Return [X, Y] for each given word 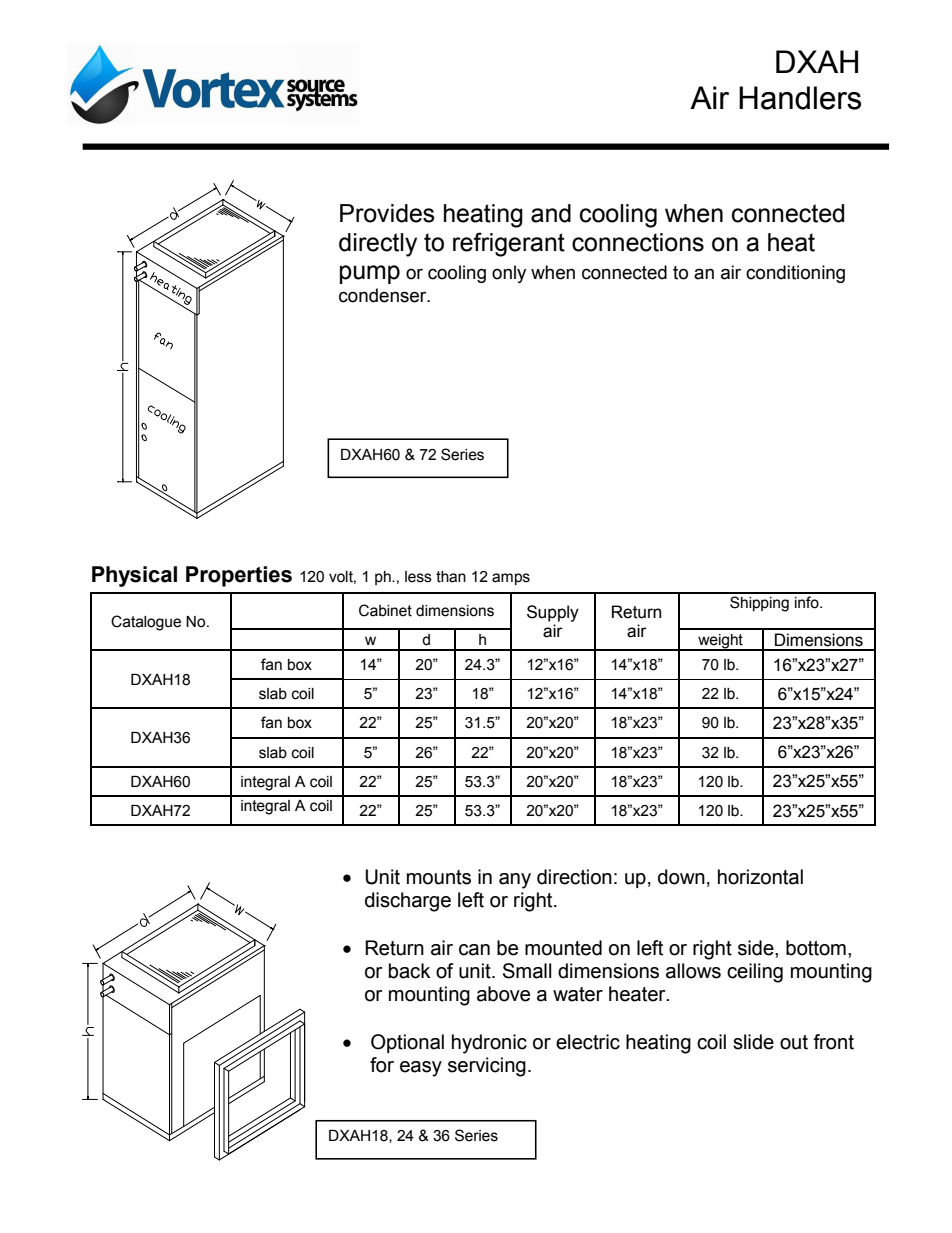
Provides [387, 213]
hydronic [489, 1044]
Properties [239, 576]
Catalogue [146, 623]
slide [753, 1042]
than [451, 577]
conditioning [795, 274]
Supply [553, 613]
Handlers [800, 98]
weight [720, 642]
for [382, 1065]
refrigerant [509, 244]
